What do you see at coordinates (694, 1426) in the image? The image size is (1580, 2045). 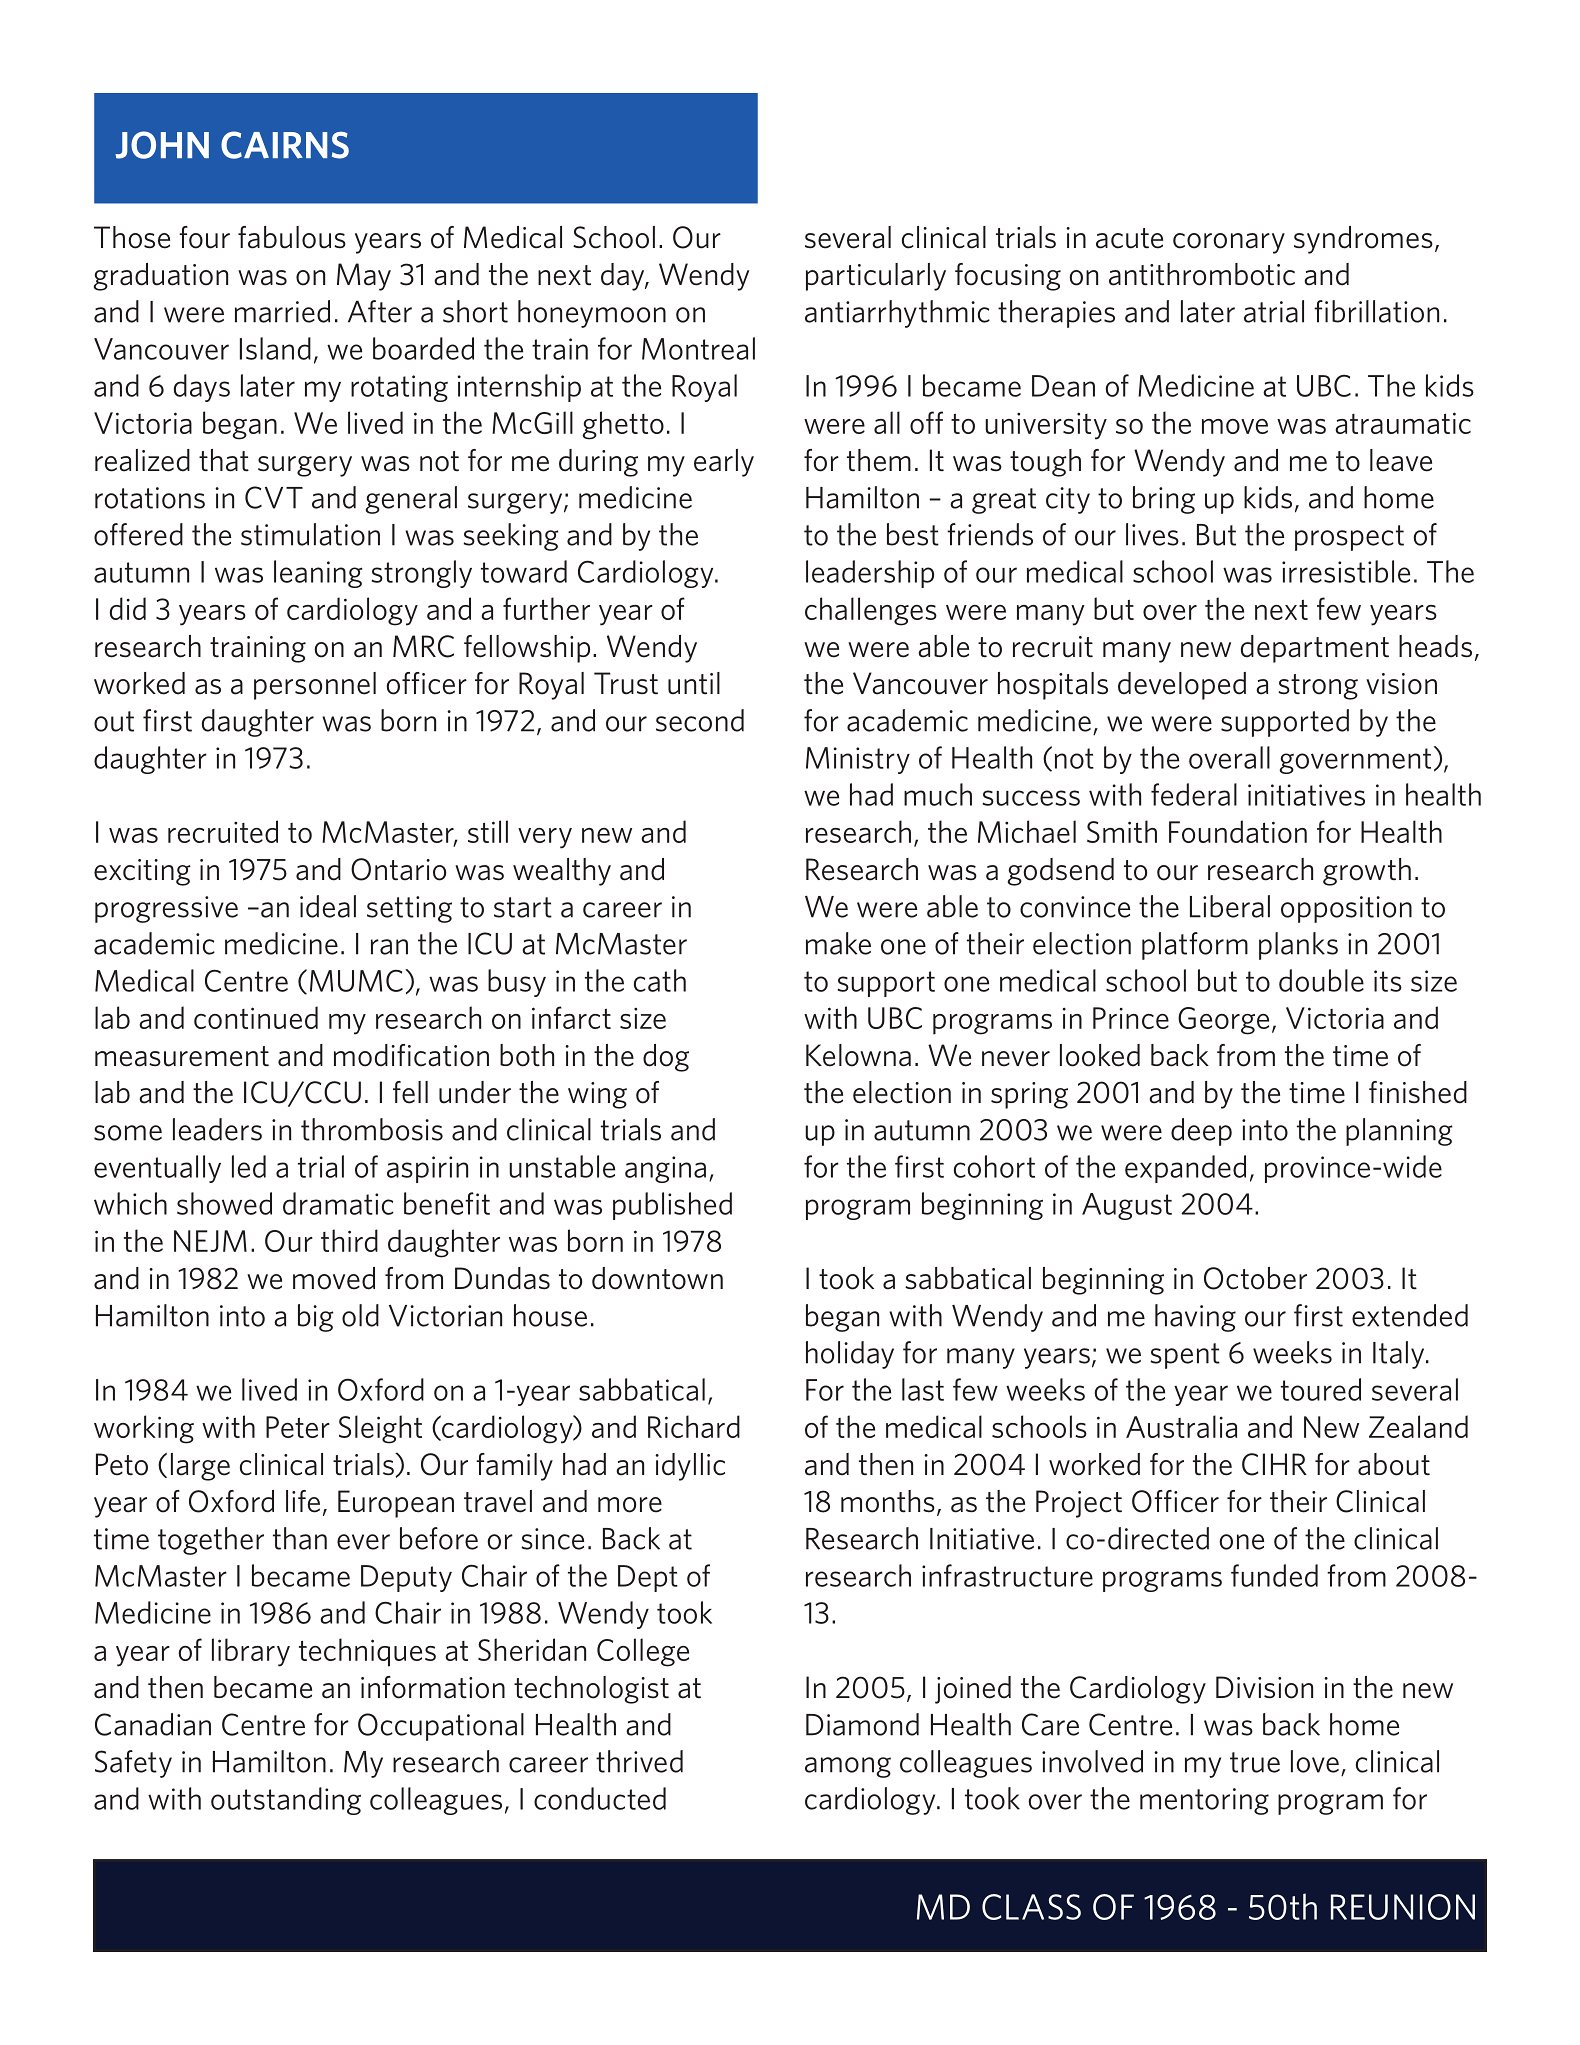 I see `Richard` at bounding box center [694, 1426].
